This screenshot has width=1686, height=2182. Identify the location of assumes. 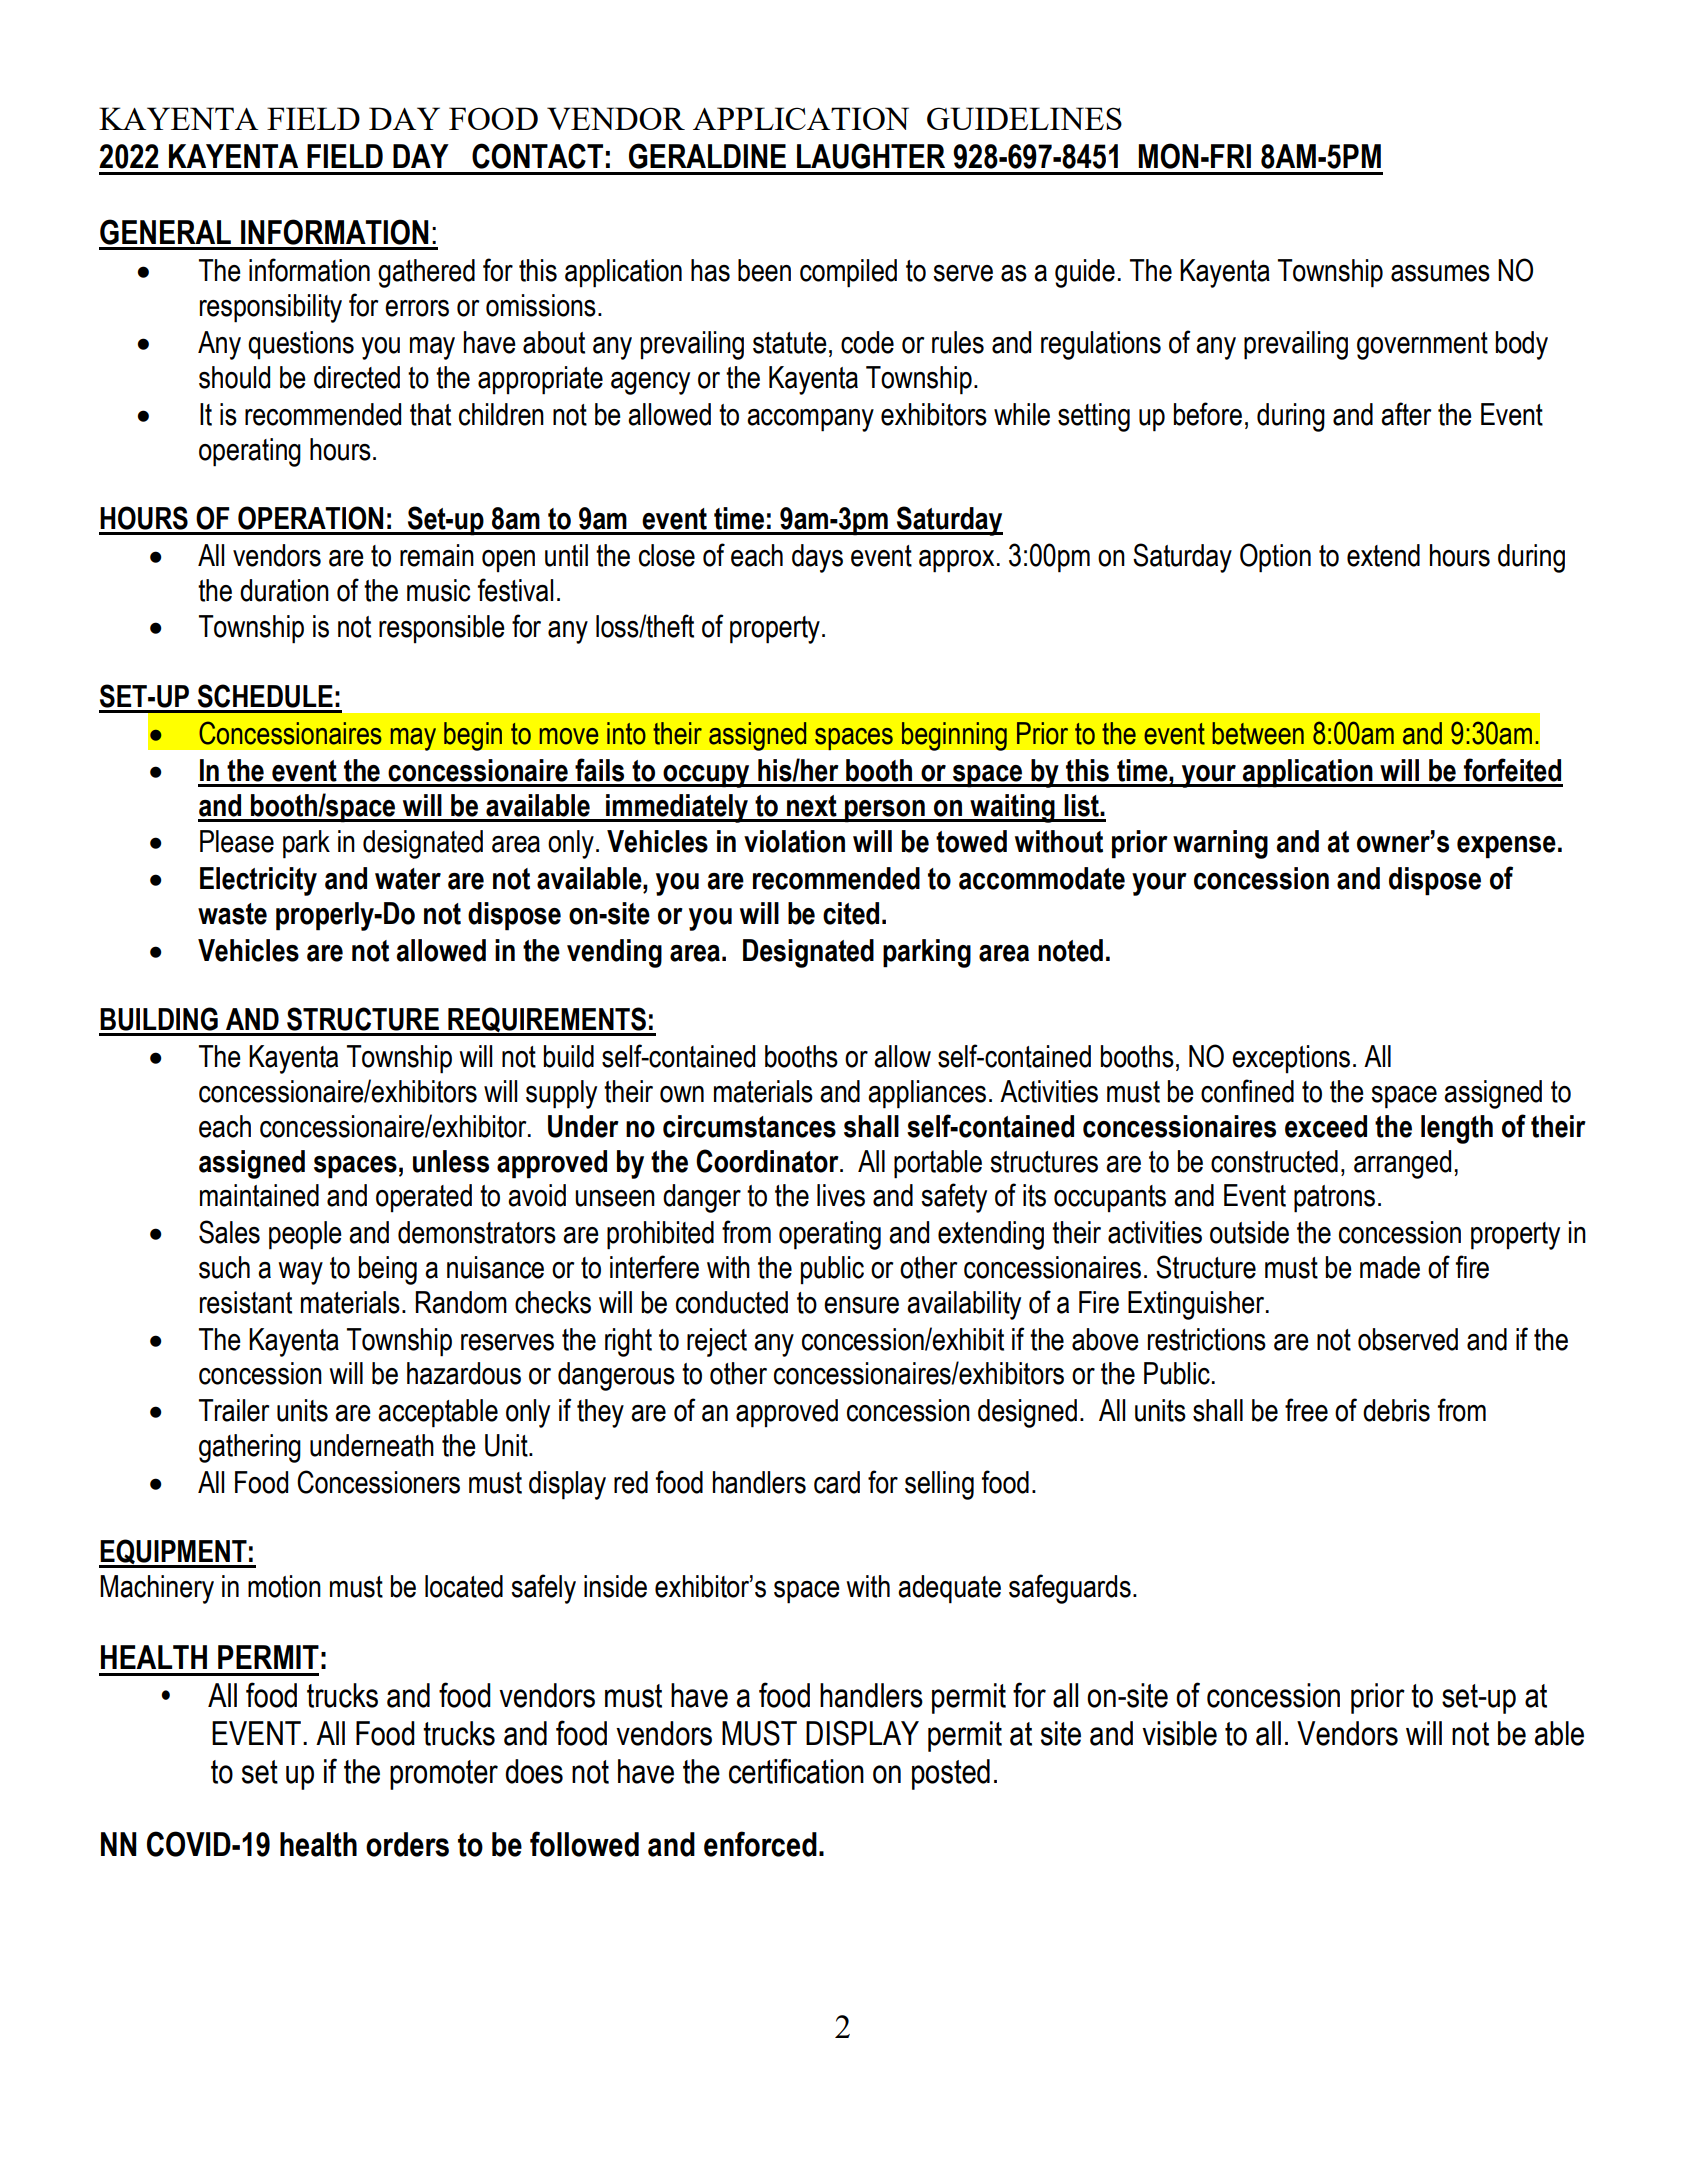
(1440, 273).
